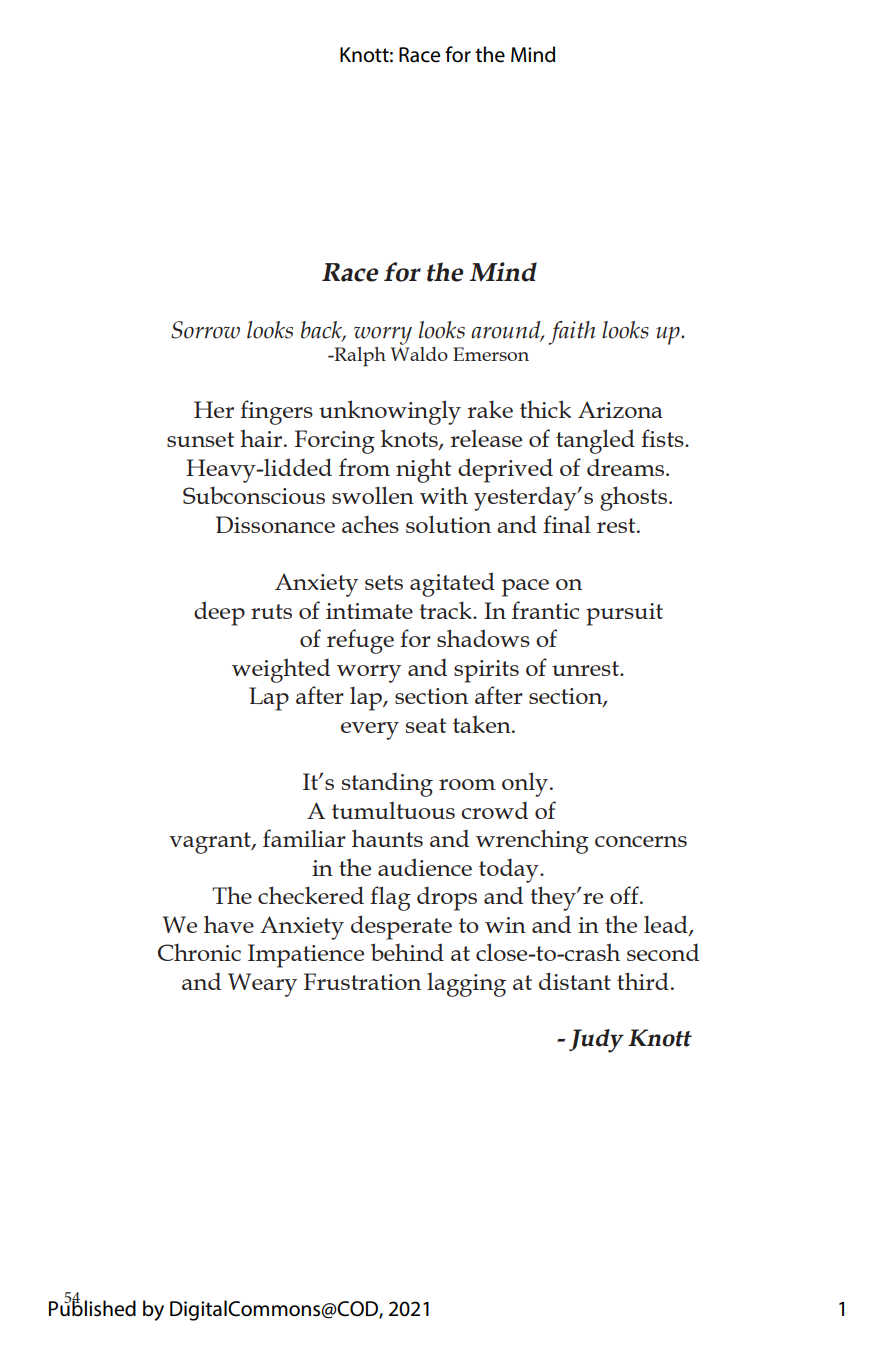  What do you see at coordinates (393, 810) in the screenshot?
I see `tumultuous` at bounding box center [393, 810].
